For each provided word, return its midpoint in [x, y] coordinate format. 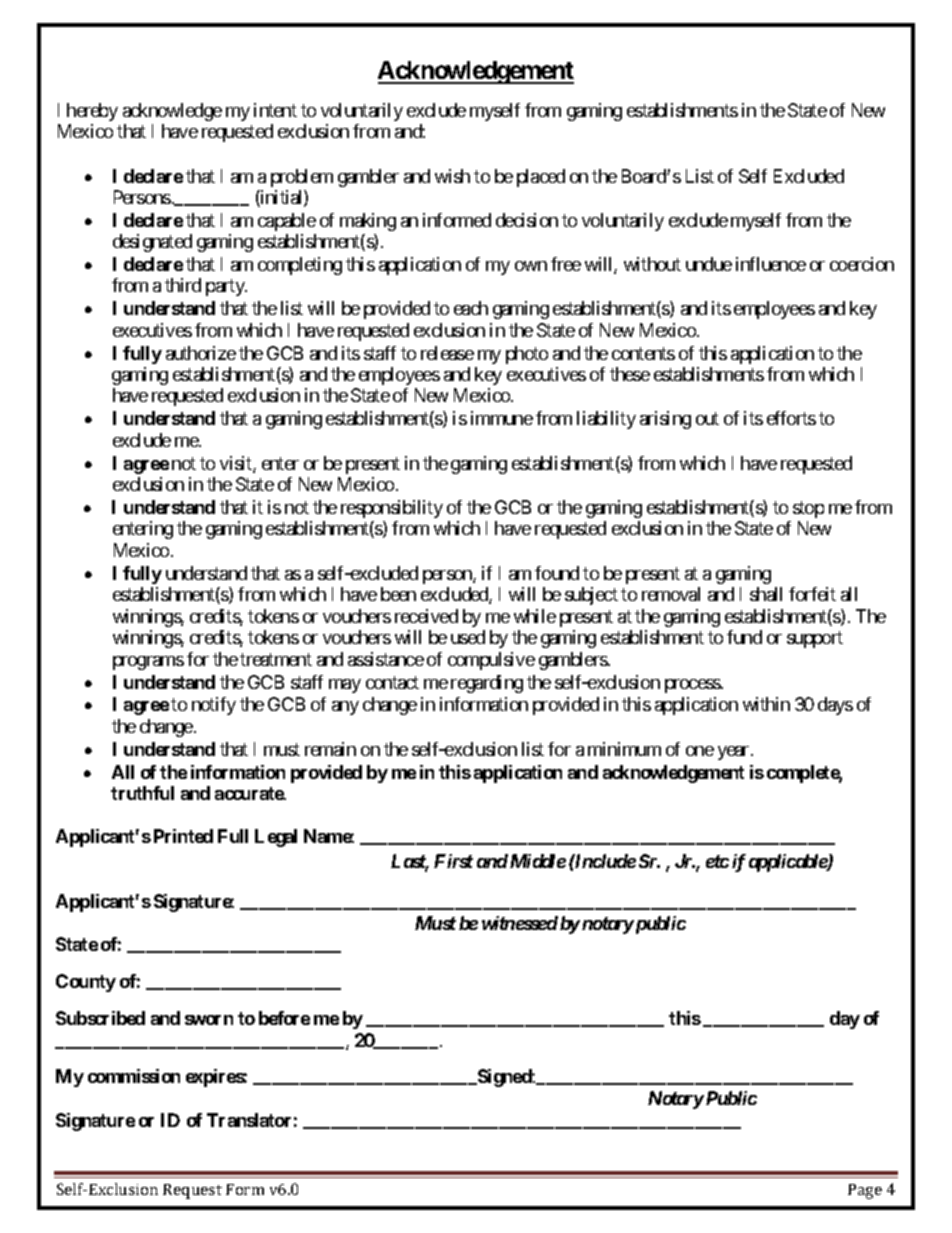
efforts [791, 418]
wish [452, 176]
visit [237, 464]
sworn [209, 1020]
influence [771, 264]
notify [214, 706]
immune [502, 418]
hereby [92, 112]
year [735, 753]
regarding [487, 684]
